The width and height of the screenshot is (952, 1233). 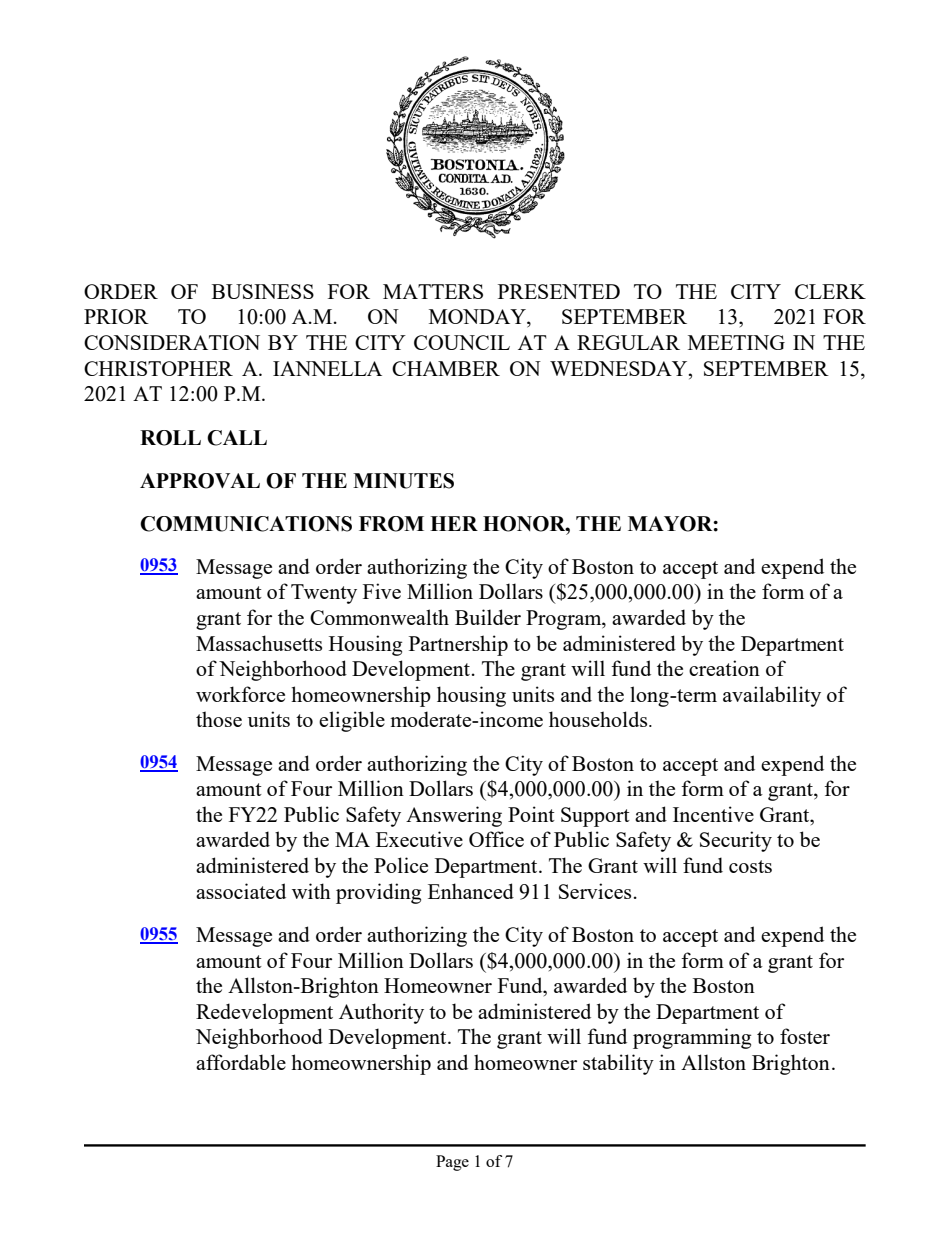 I want to click on those, so click(x=219, y=719).
